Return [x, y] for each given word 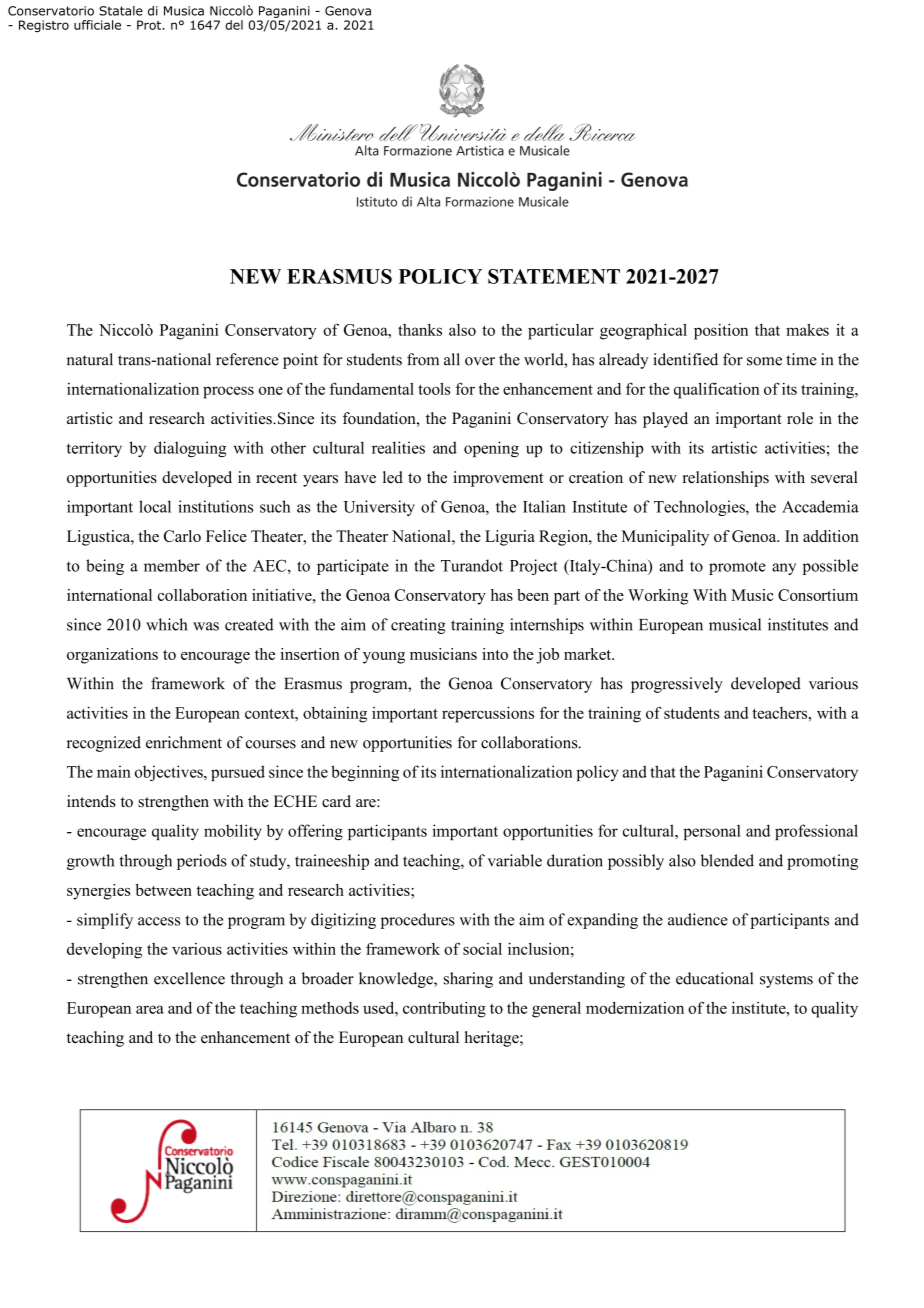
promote [737, 568]
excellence [189, 978]
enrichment [184, 742]
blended [727, 860]
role [800, 418]
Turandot [472, 565]
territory [94, 449]
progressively [677, 685]
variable [515, 860]
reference [247, 359]
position [721, 331]
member [172, 565]
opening [491, 449]
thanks [420, 330]
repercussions [488, 714]
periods [202, 862]
